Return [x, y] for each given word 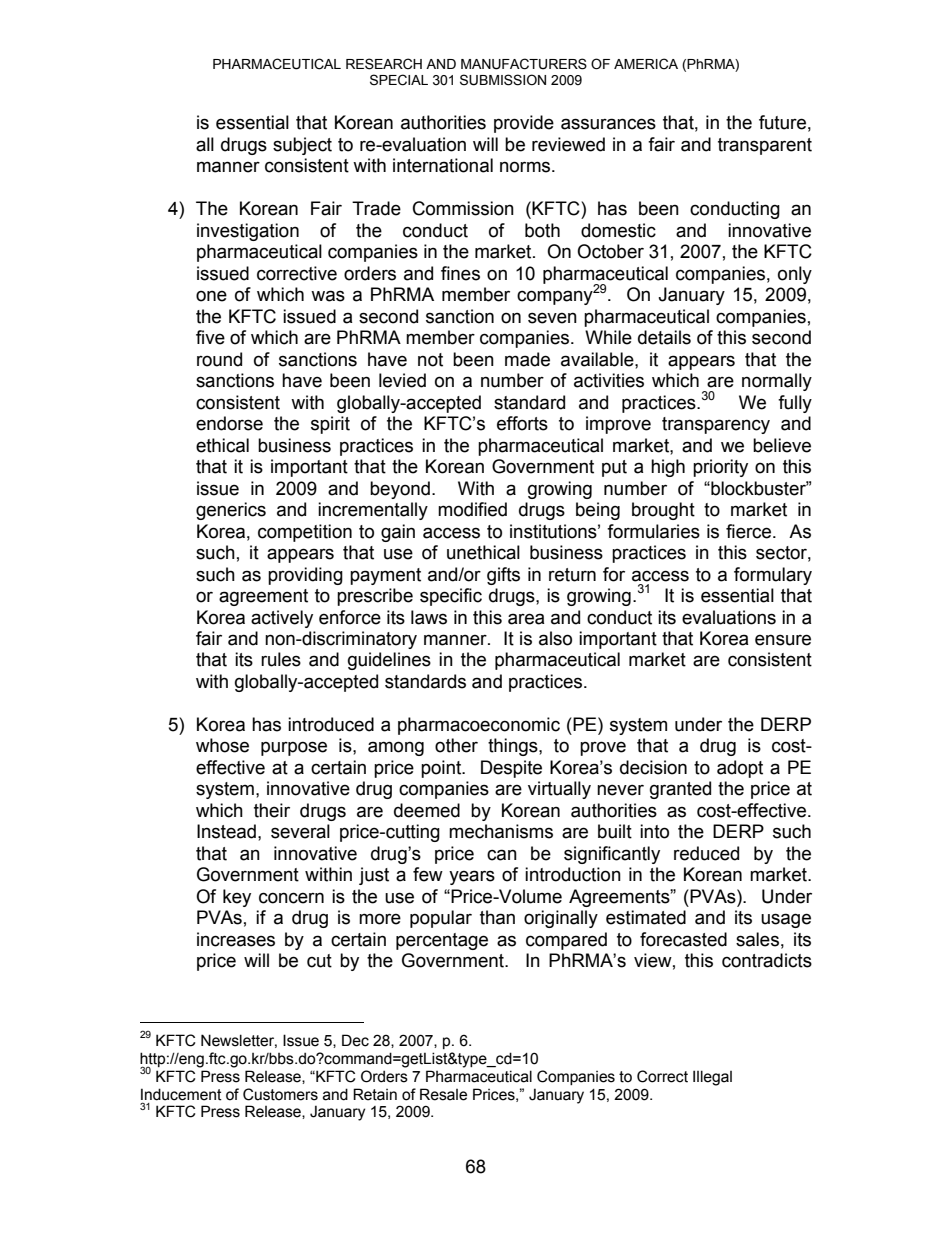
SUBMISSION [503, 80]
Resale [443, 1094]
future [782, 122]
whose [222, 745]
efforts [522, 423]
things [514, 747]
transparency [716, 425]
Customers [280, 1094]
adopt [740, 769]
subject [302, 146]
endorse [229, 423]
